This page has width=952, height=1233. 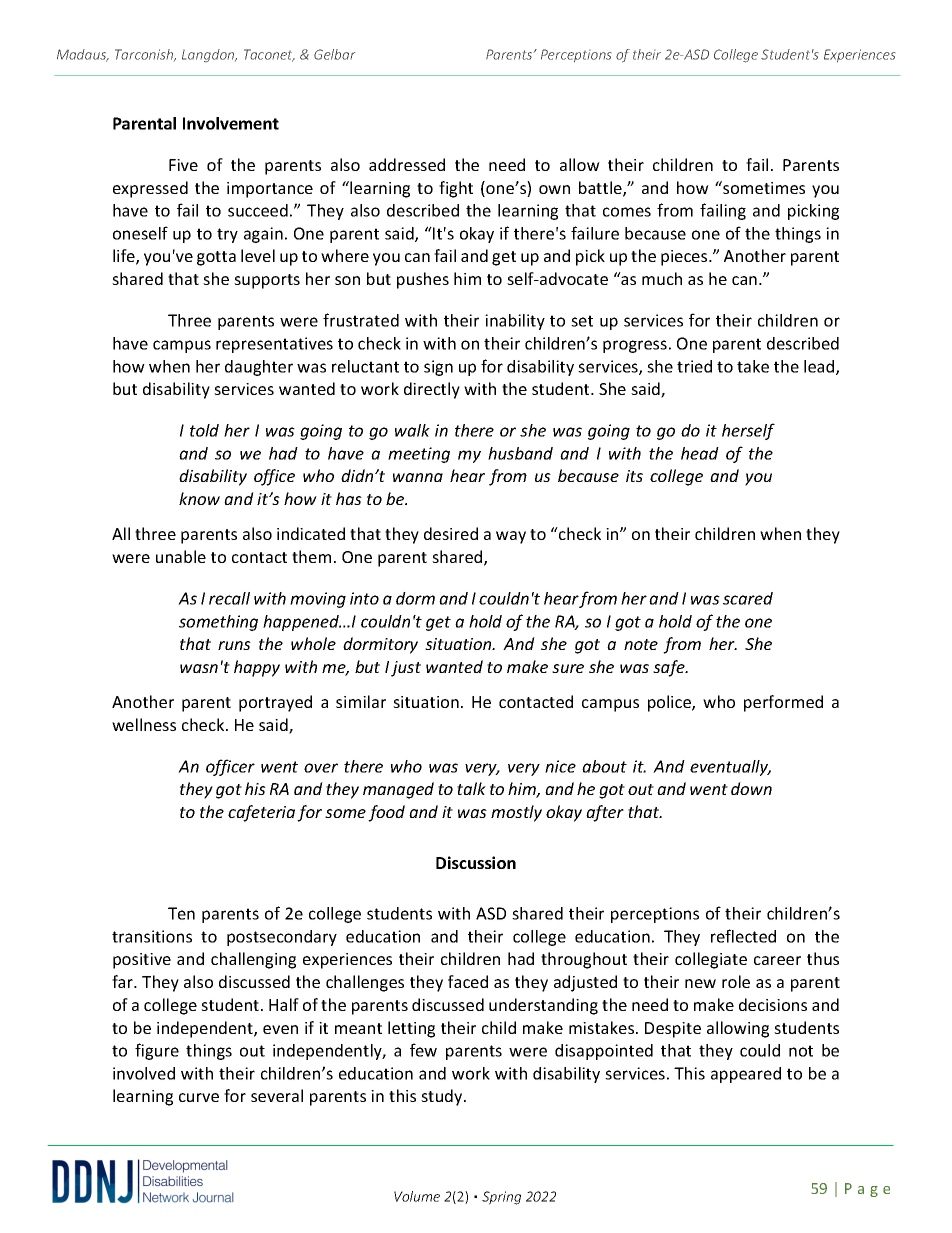 What do you see at coordinates (501, 1198) in the page?
I see `Spring` at bounding box center [501, 1198].
